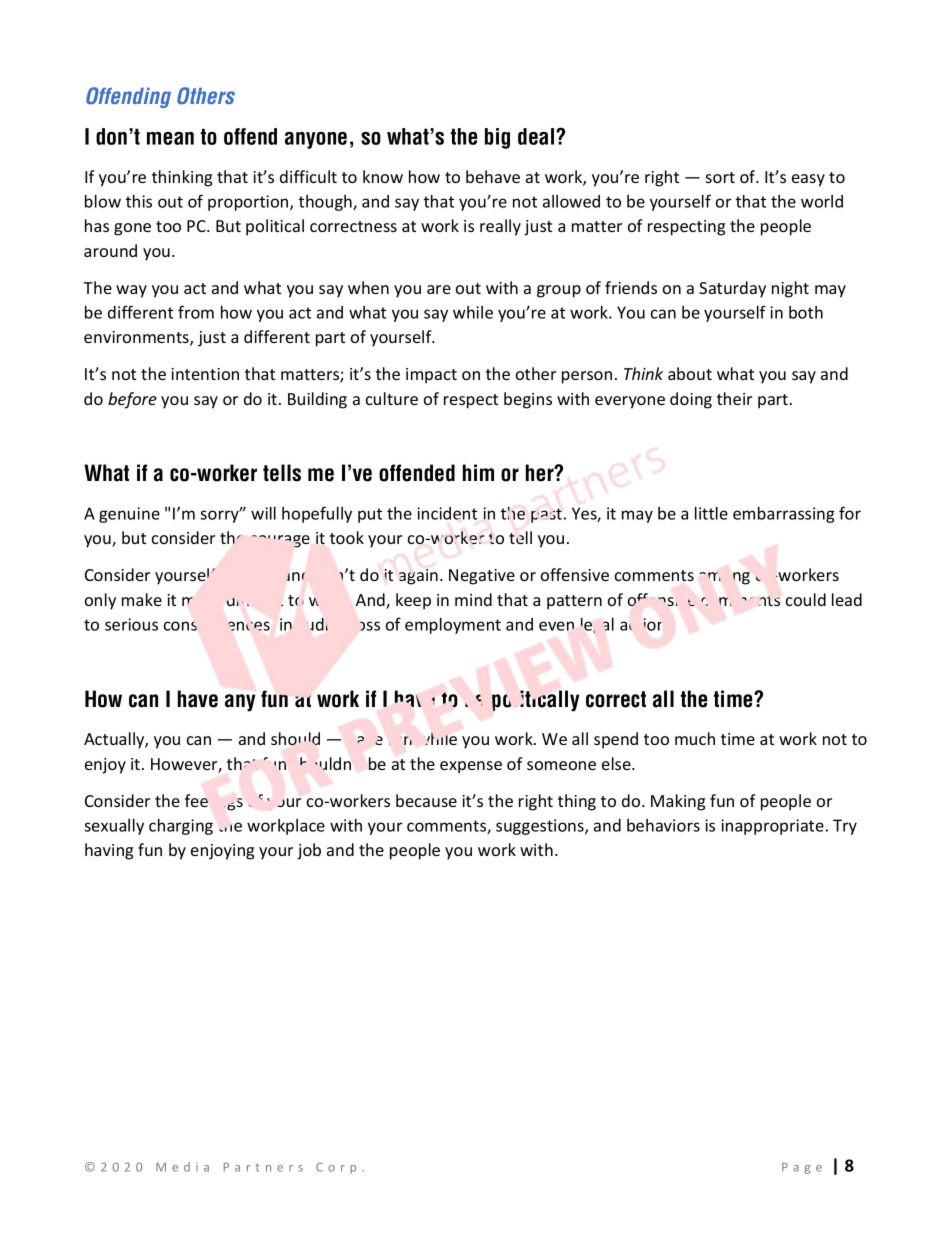  I want to click on employment, so click(453, 626).
